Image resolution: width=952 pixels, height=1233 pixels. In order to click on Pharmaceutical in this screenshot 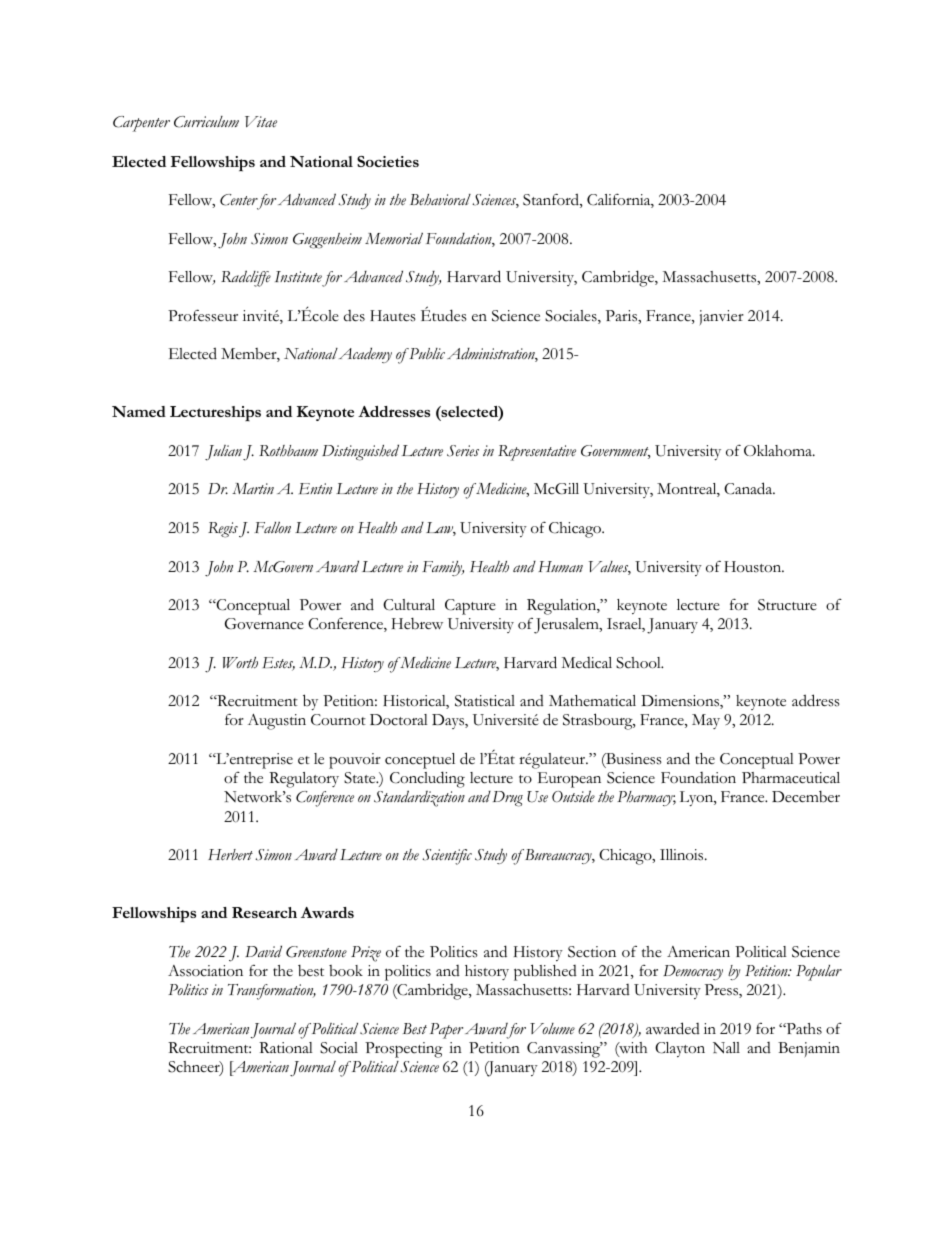, I will do `click(791, 778)`.
